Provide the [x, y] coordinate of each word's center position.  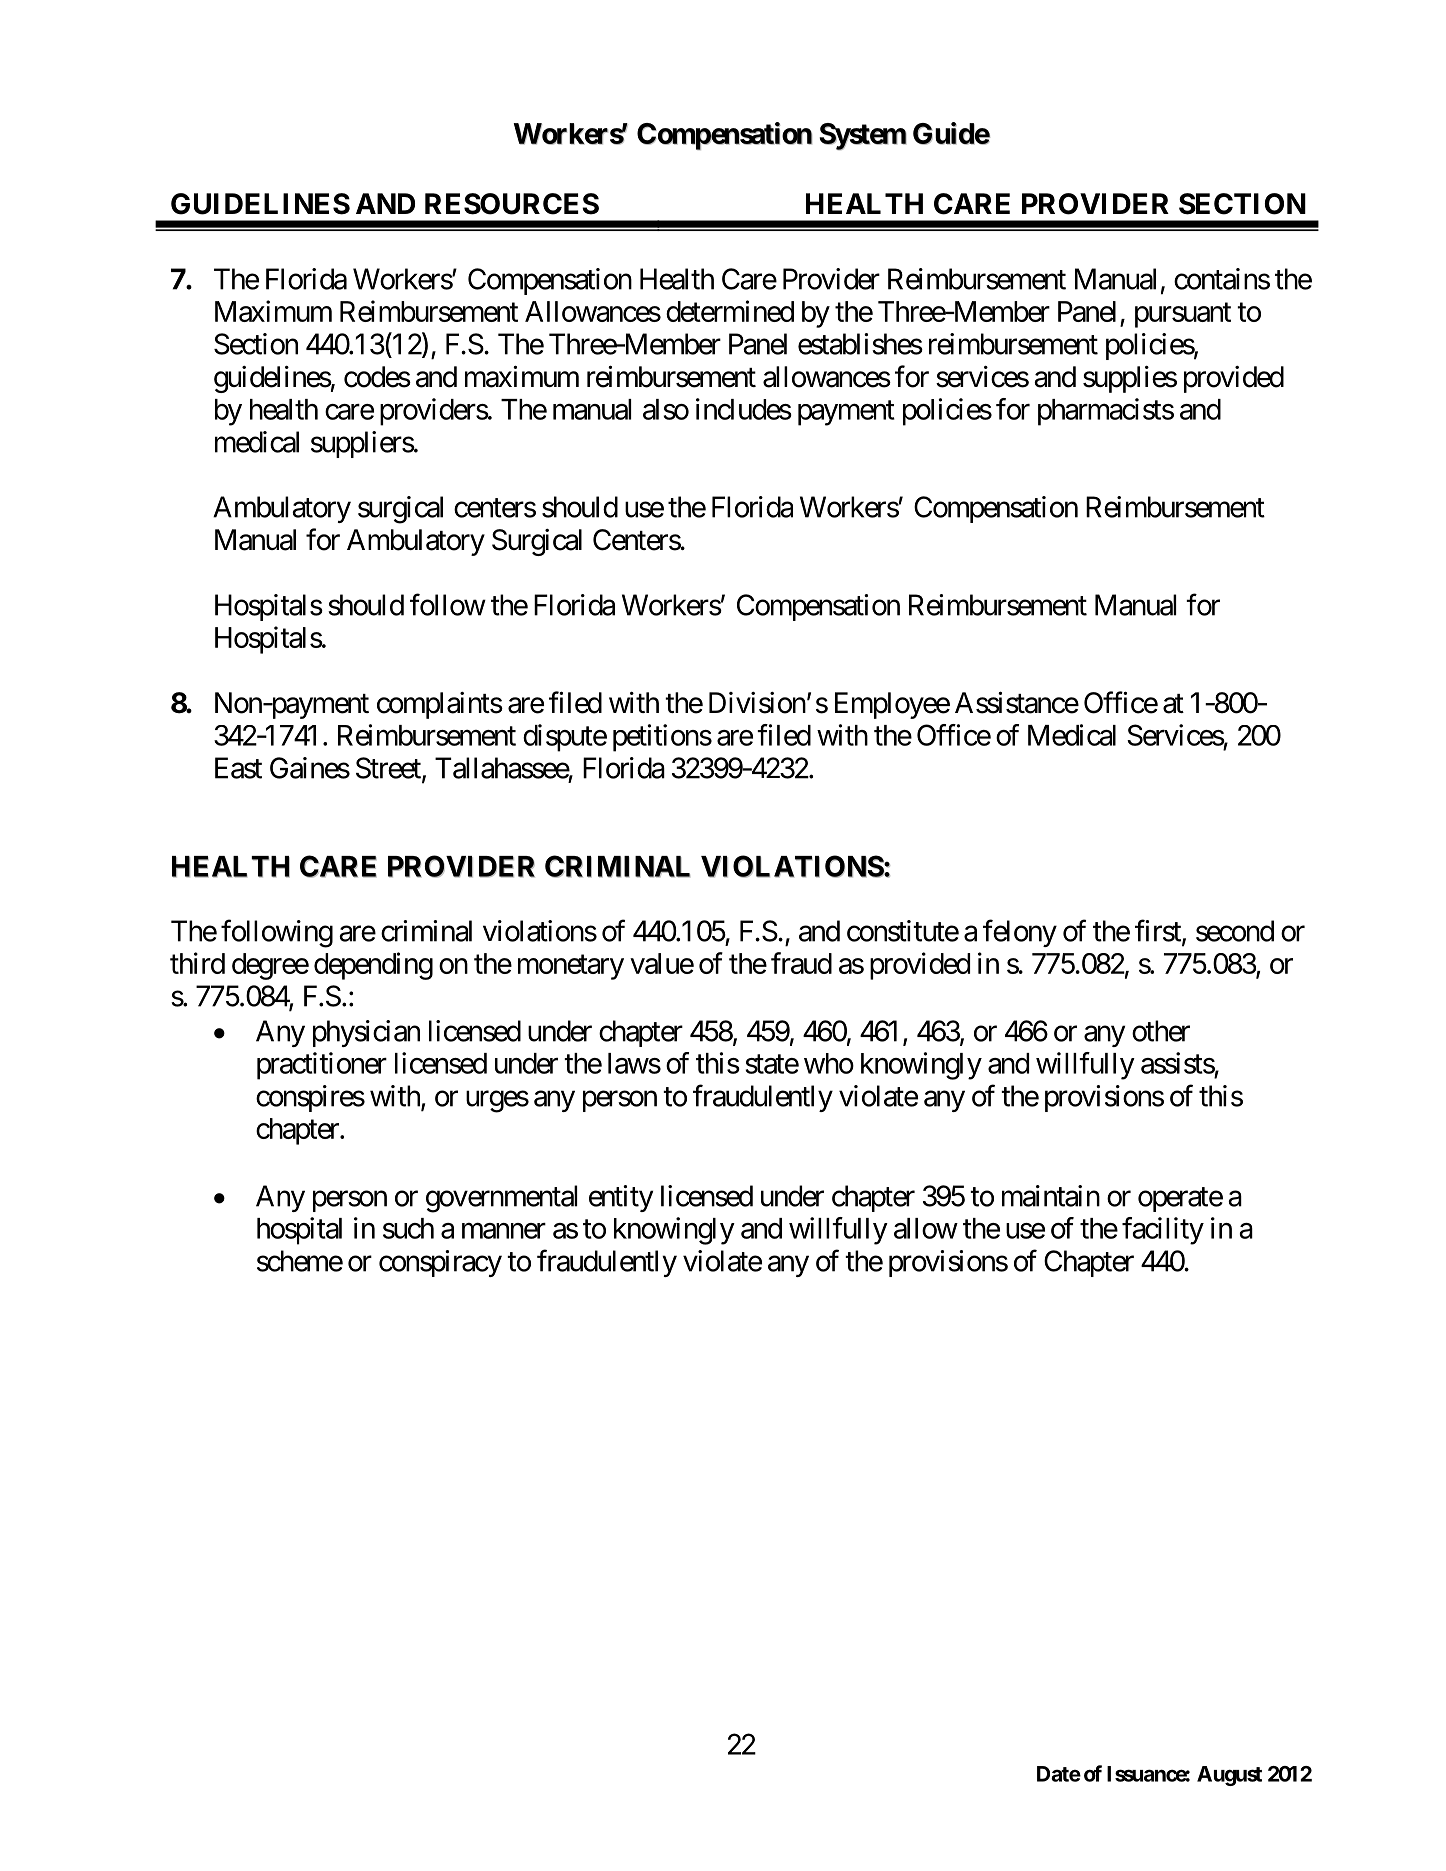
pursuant [1183, 315]
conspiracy [440, 1263]
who [829, 1063]
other [1161, 1031]
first [1159, 931]
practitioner [322, 1066]
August [1229, 1776]
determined [730, 311]
